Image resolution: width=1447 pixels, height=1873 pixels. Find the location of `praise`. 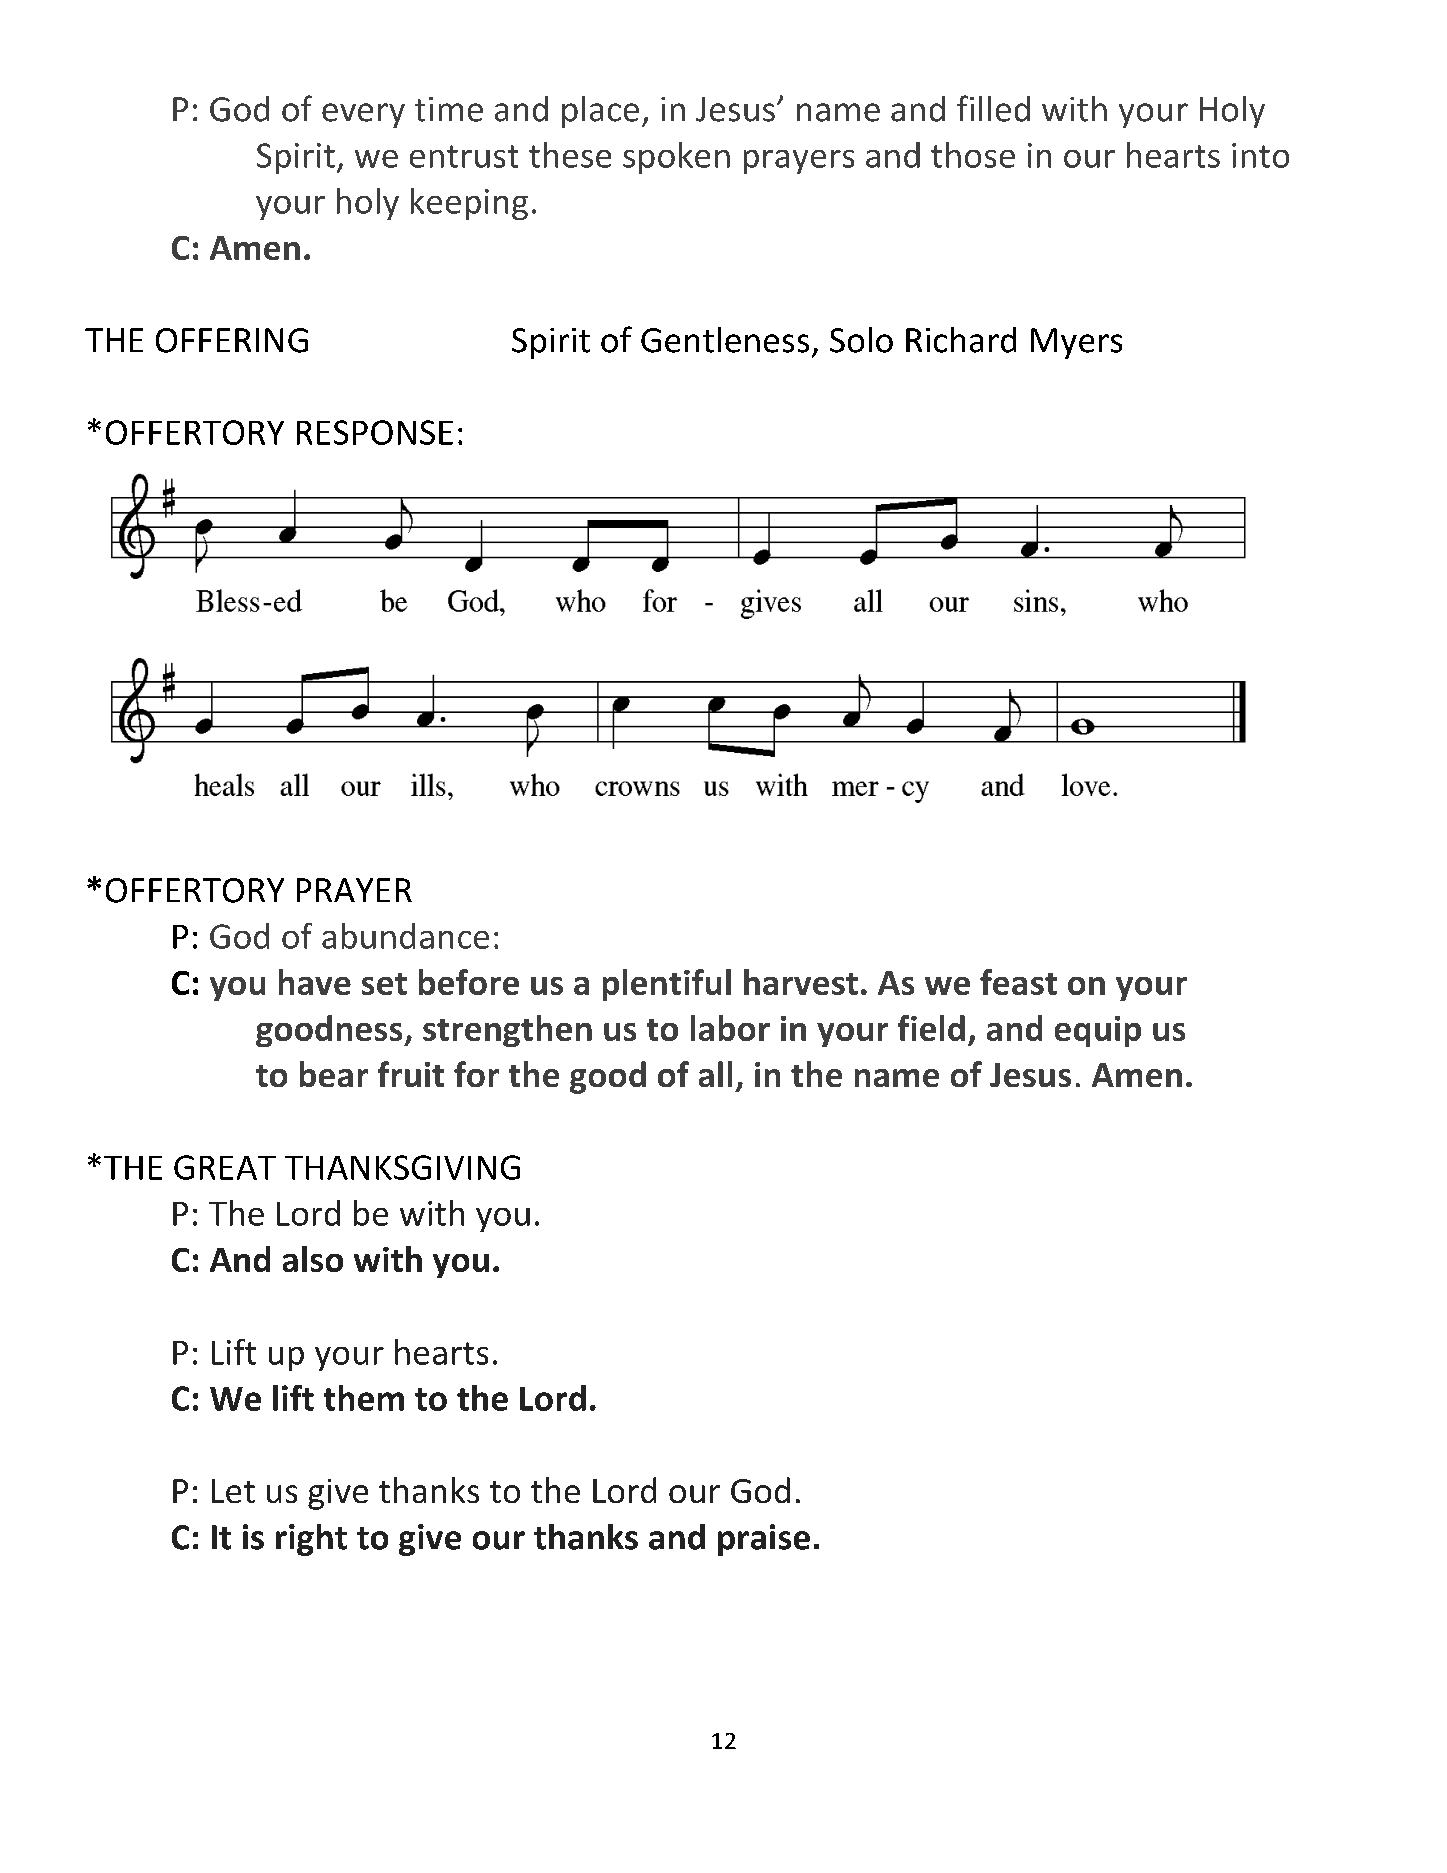

praise is located at coordinates (764, 1540).
